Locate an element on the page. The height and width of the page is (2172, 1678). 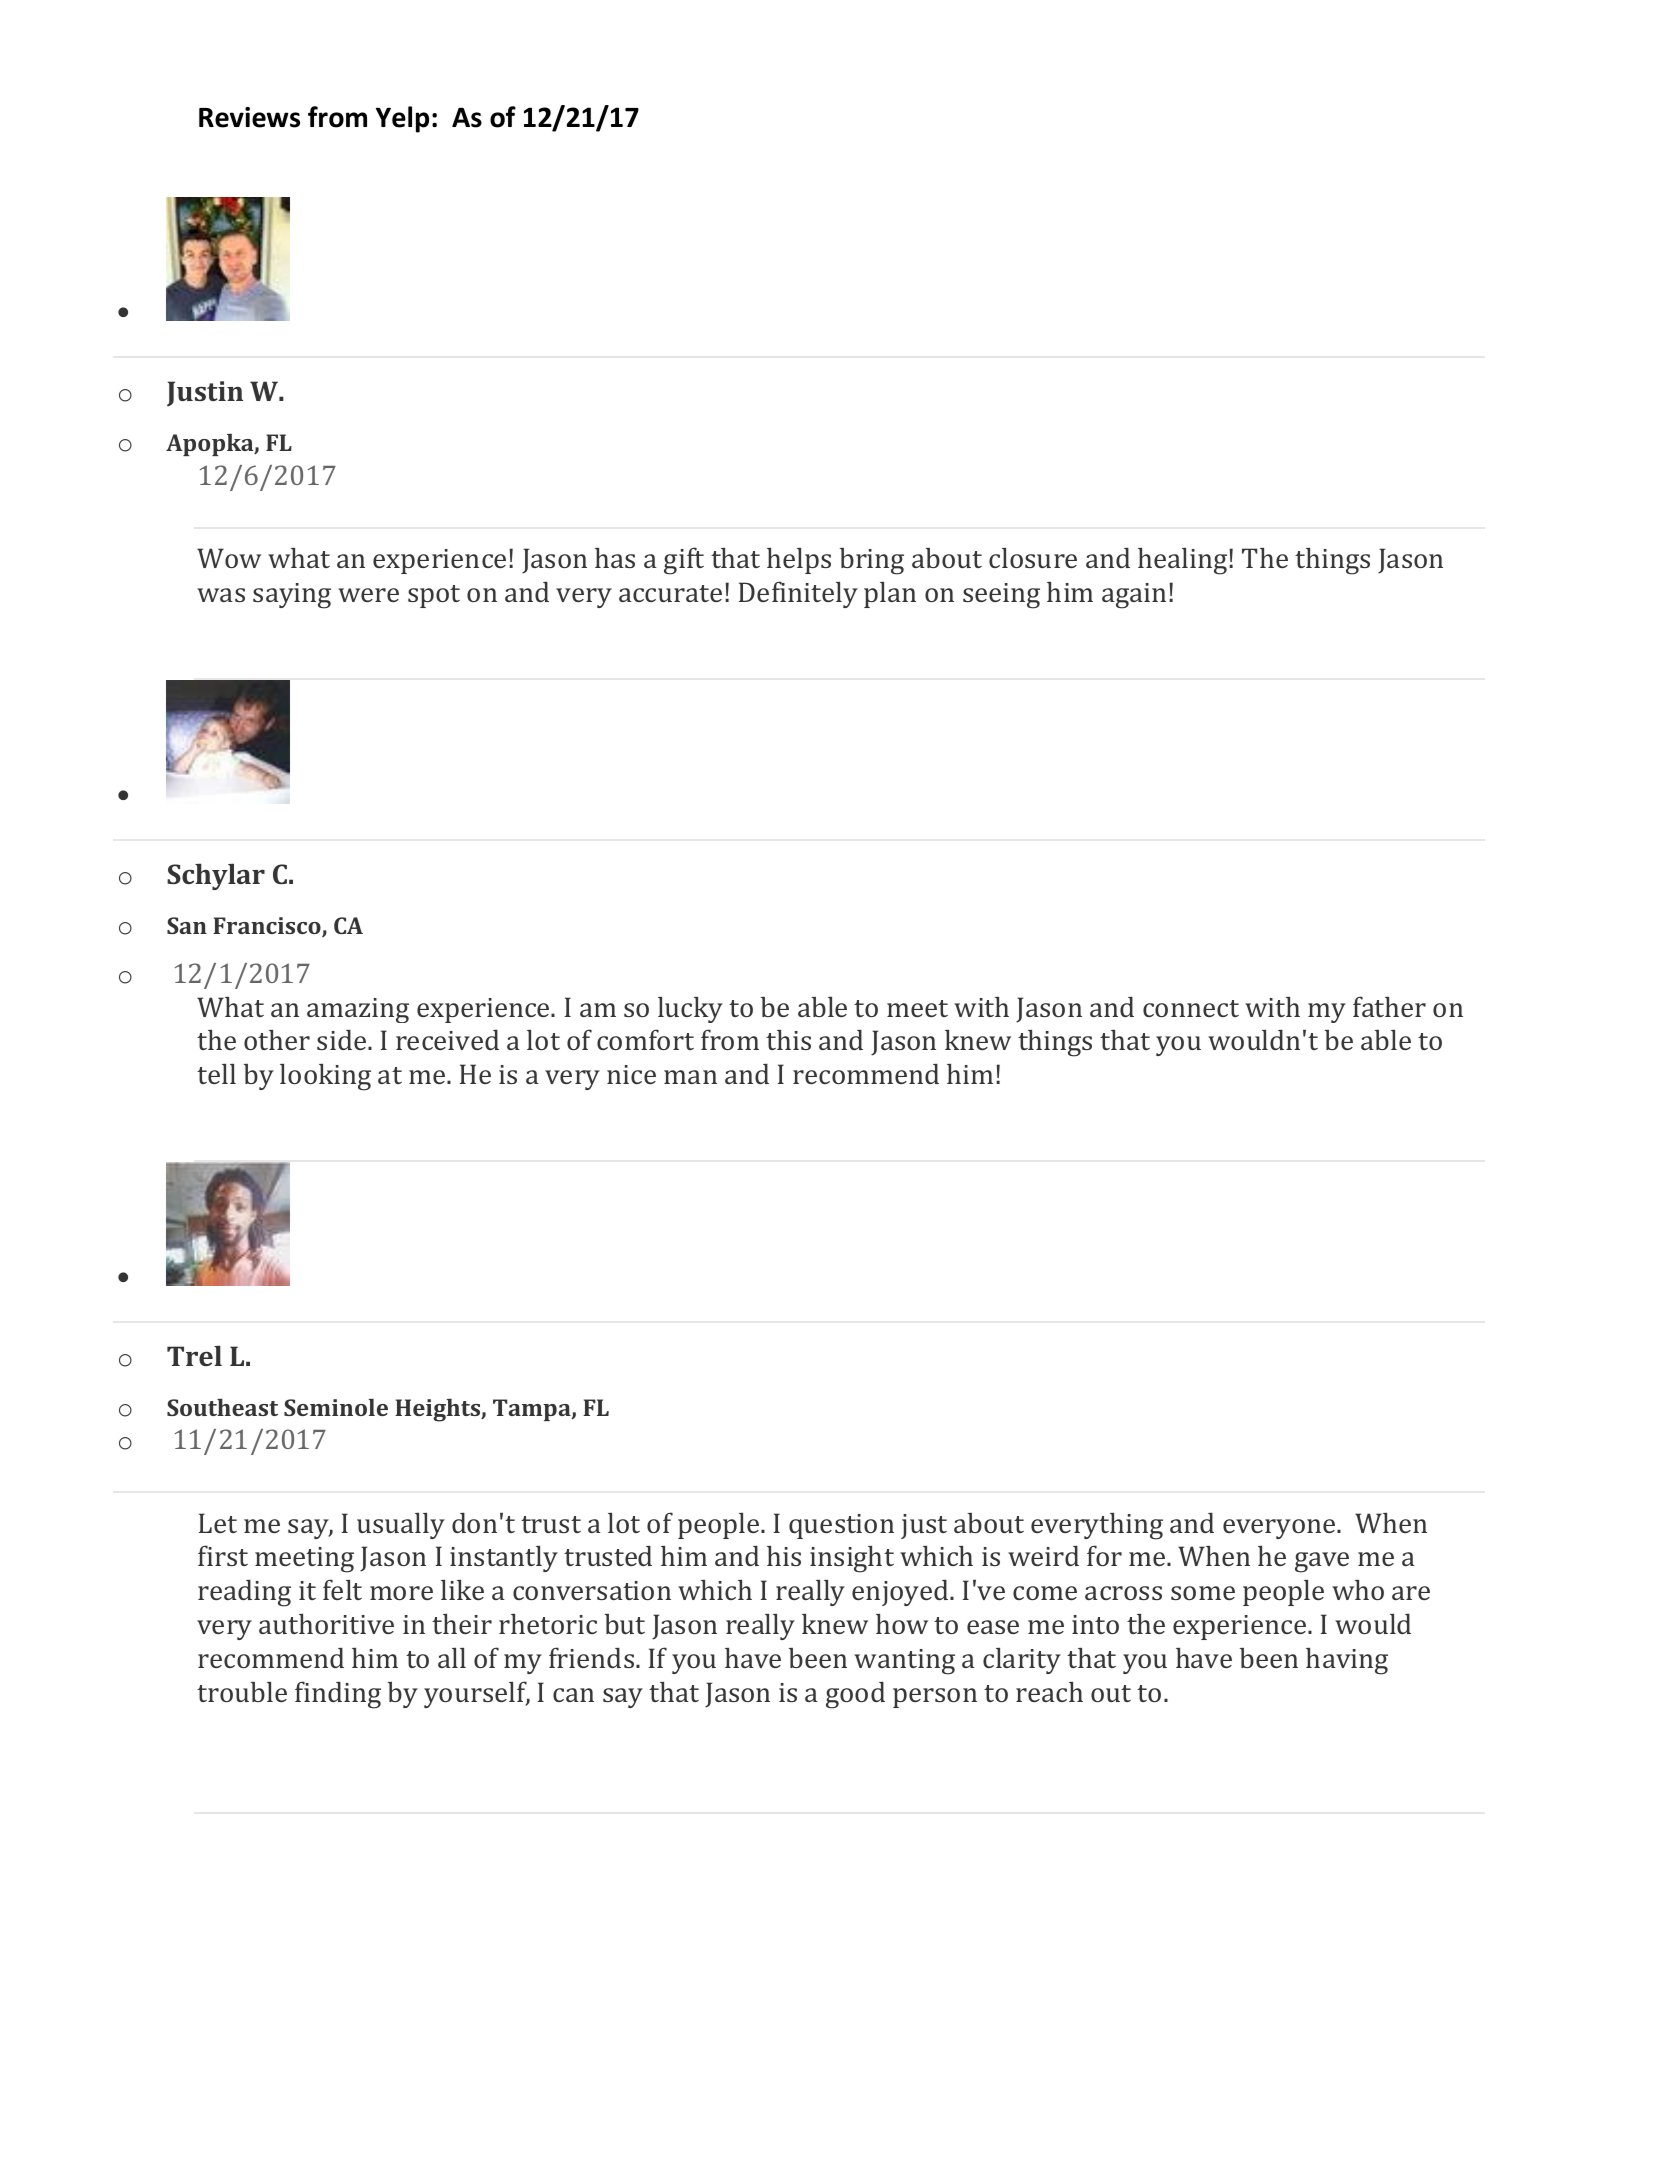
finding is located at coordinates (338, 1695).
